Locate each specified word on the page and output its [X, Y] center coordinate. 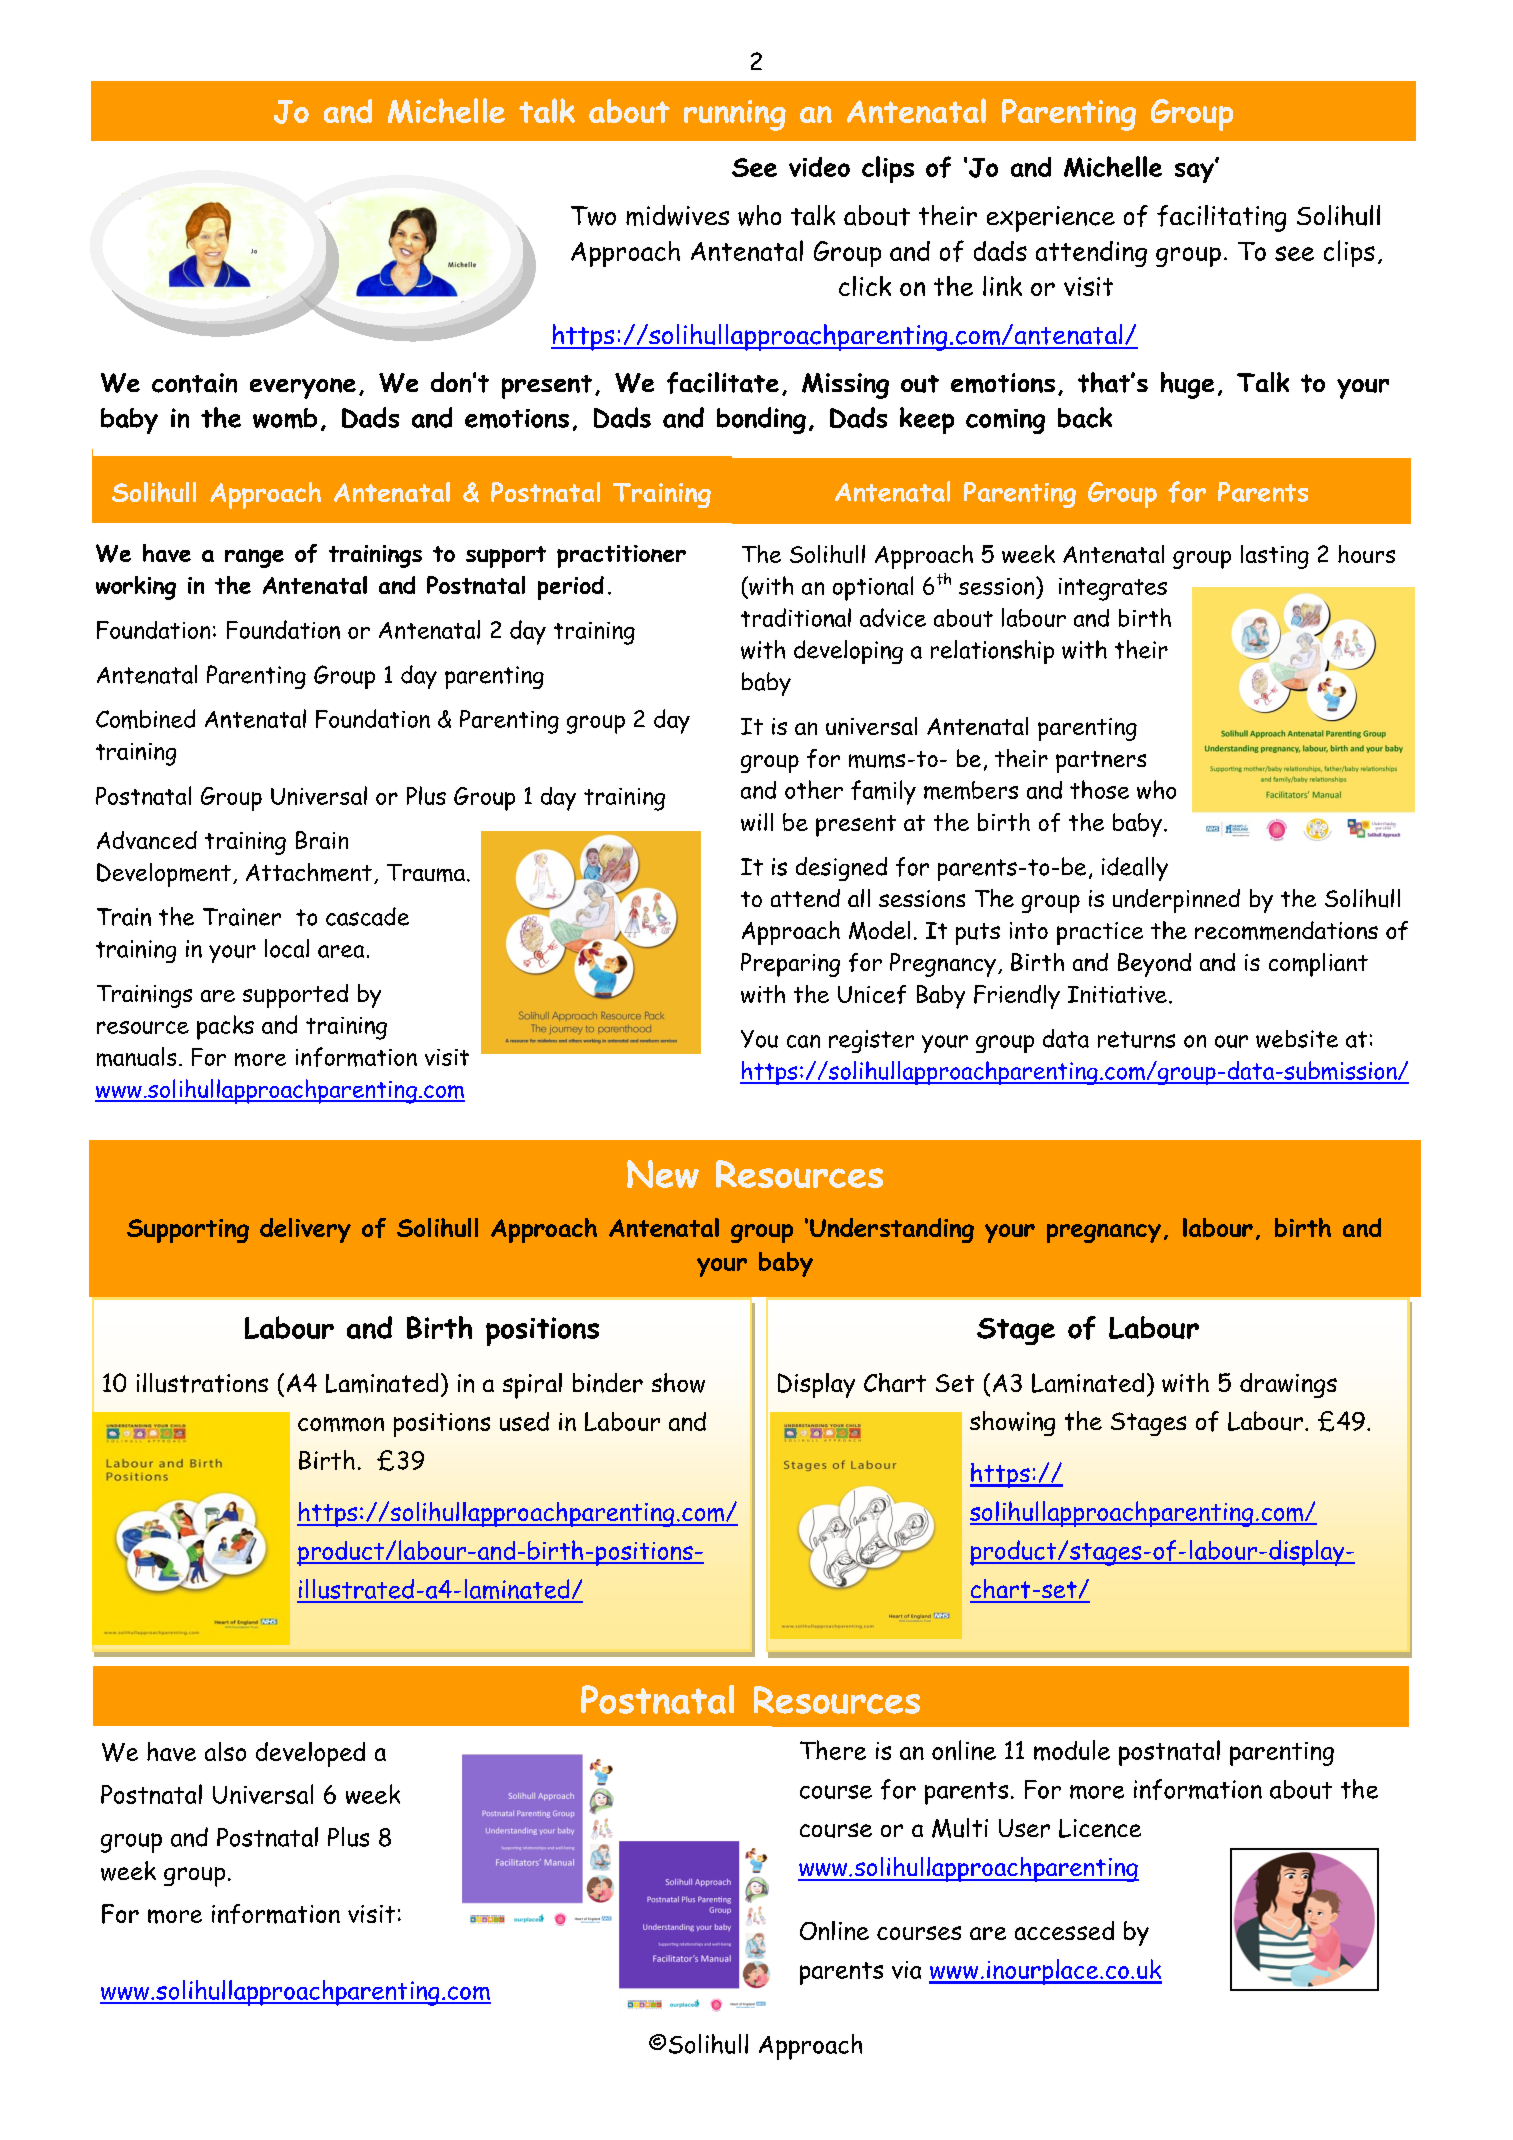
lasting [1275, 557]
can [803, 1041]
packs [225, 1027]
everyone [303, 388]
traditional [796, 617]
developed [310, 1754]
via [906, 1970]
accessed [1064, 1930]
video [819, 167]
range [254, 558]
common [341, 1424]
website [1297, 1039]
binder [608, 1383]
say [1195, 171]
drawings [1288, 1385]
